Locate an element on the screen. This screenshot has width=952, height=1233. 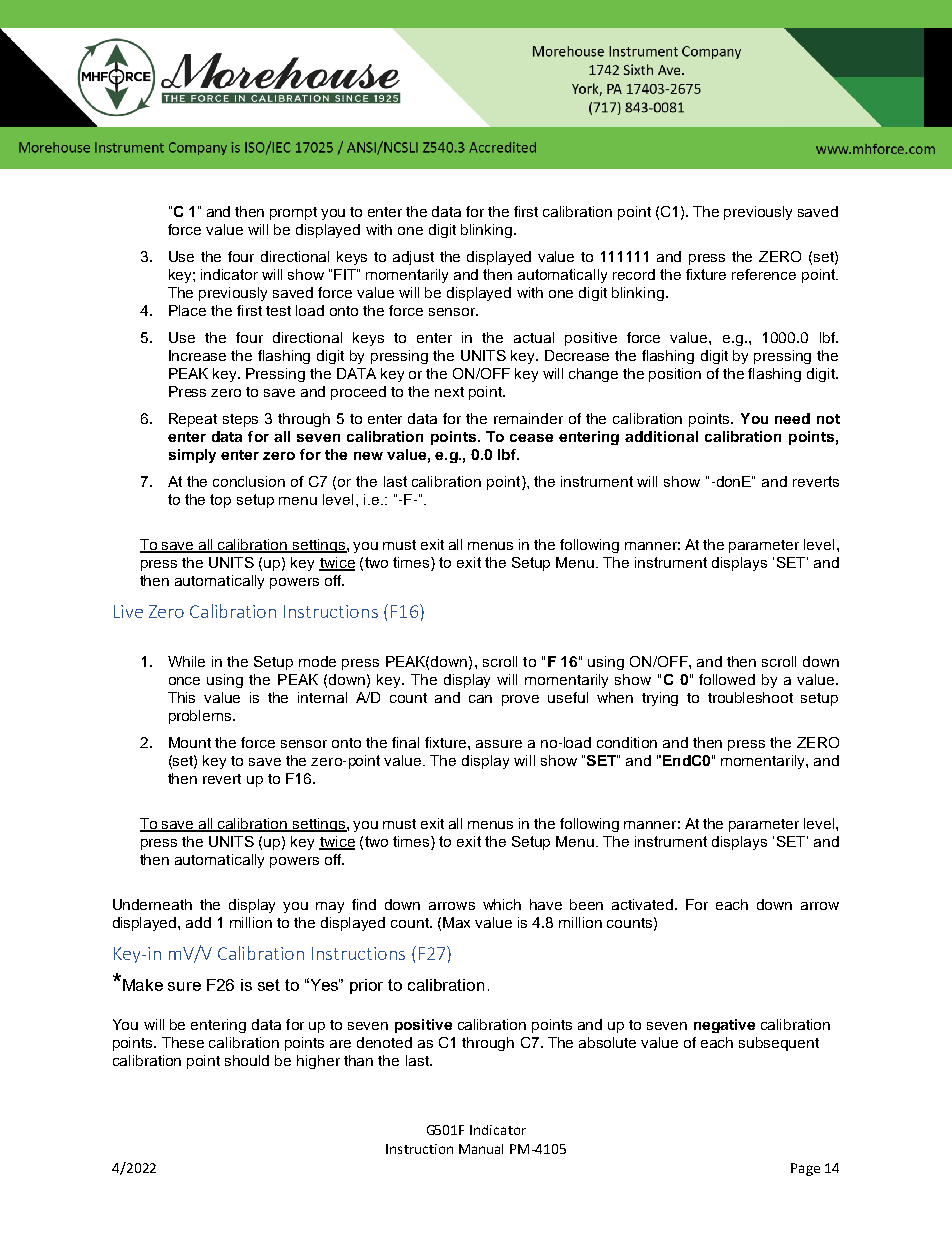
reference is located at coordinates (764, 274).
